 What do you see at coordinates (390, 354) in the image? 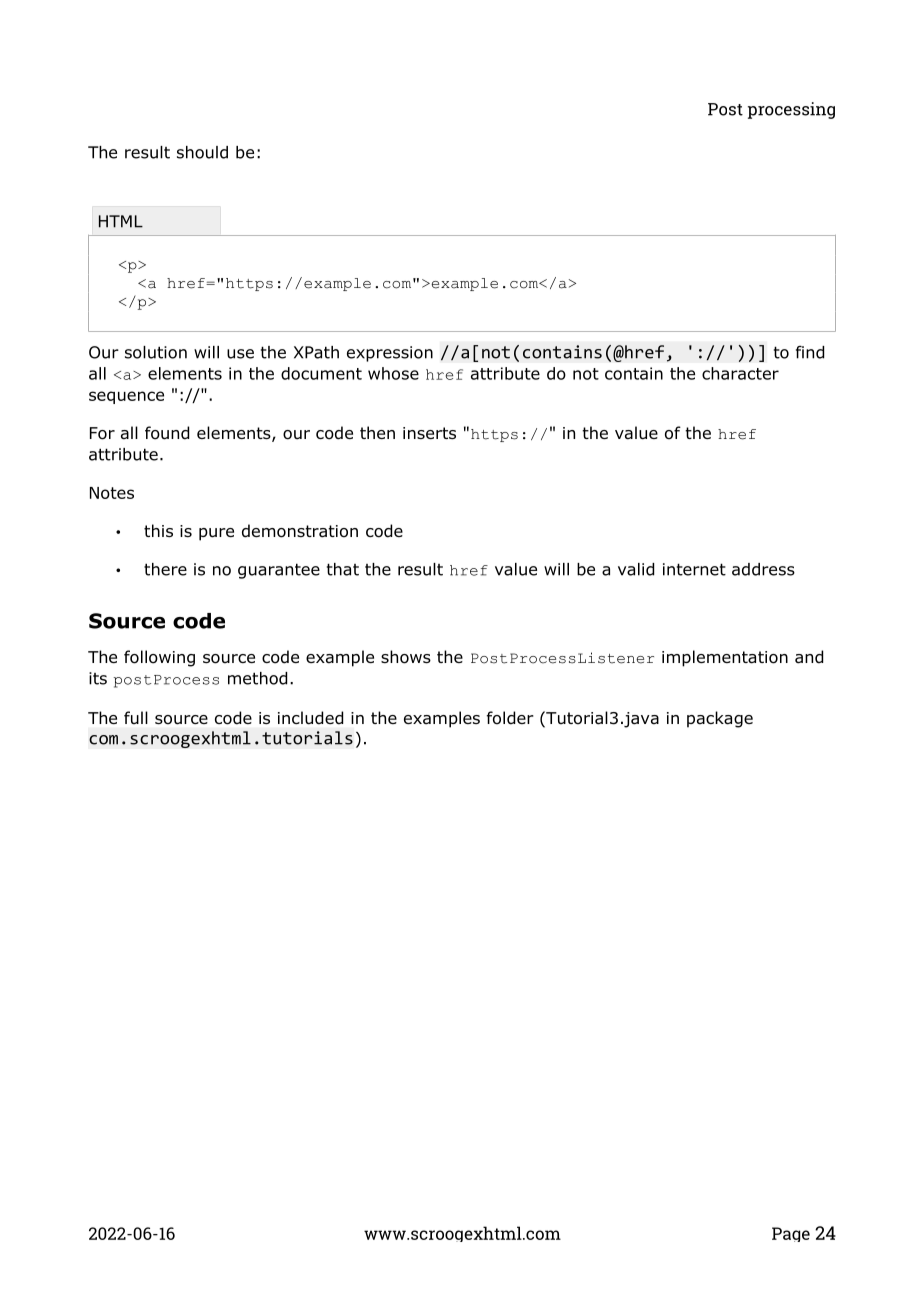
I see `expression` at bounding box center [390, 354].
